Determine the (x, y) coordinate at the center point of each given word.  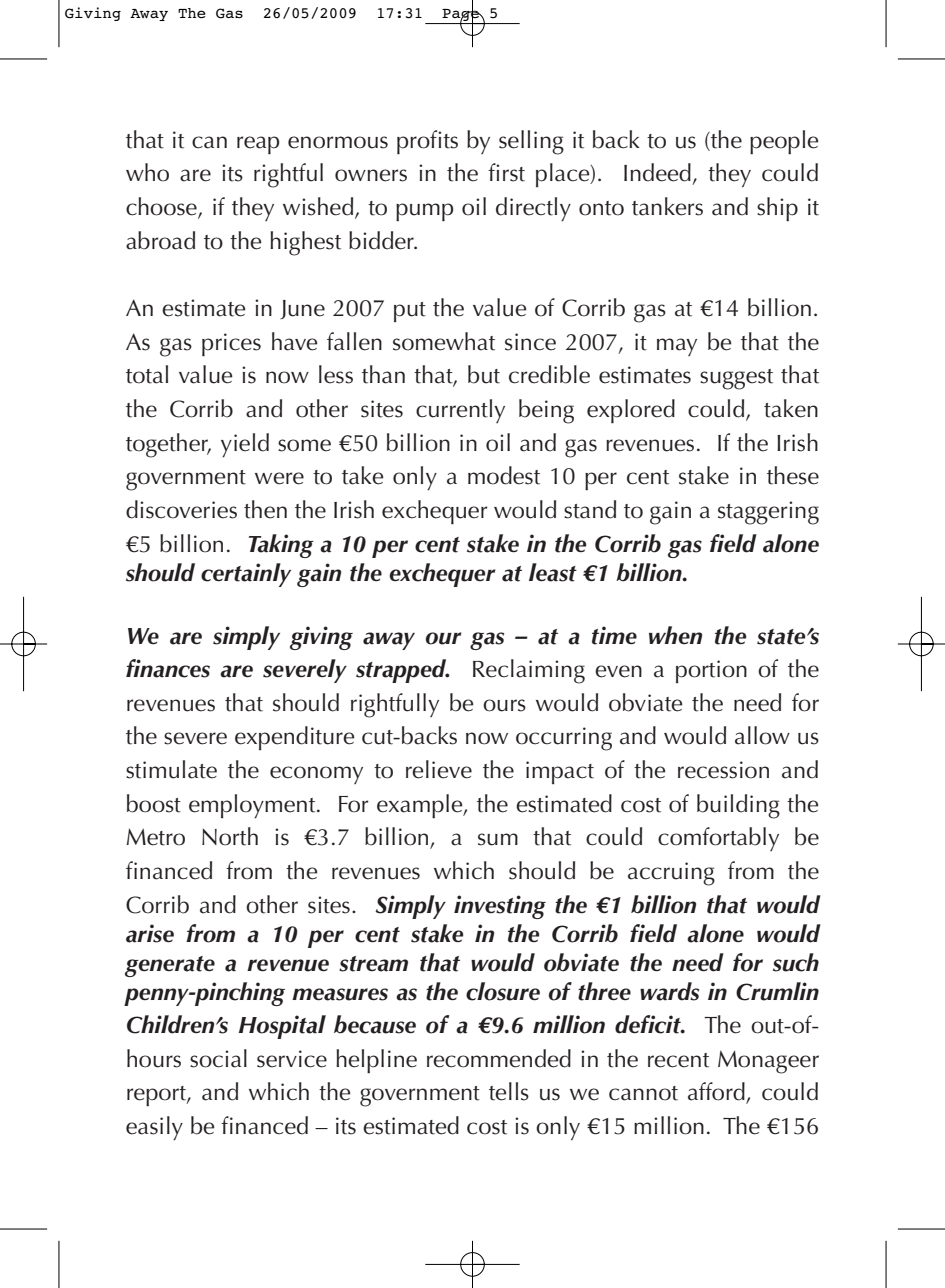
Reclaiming (529, 671)
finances (168, 668)
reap (258, 145)
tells (509, 1091)
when (675, 635)
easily (154, 1128)
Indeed (657, 172)
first (506, 172)
